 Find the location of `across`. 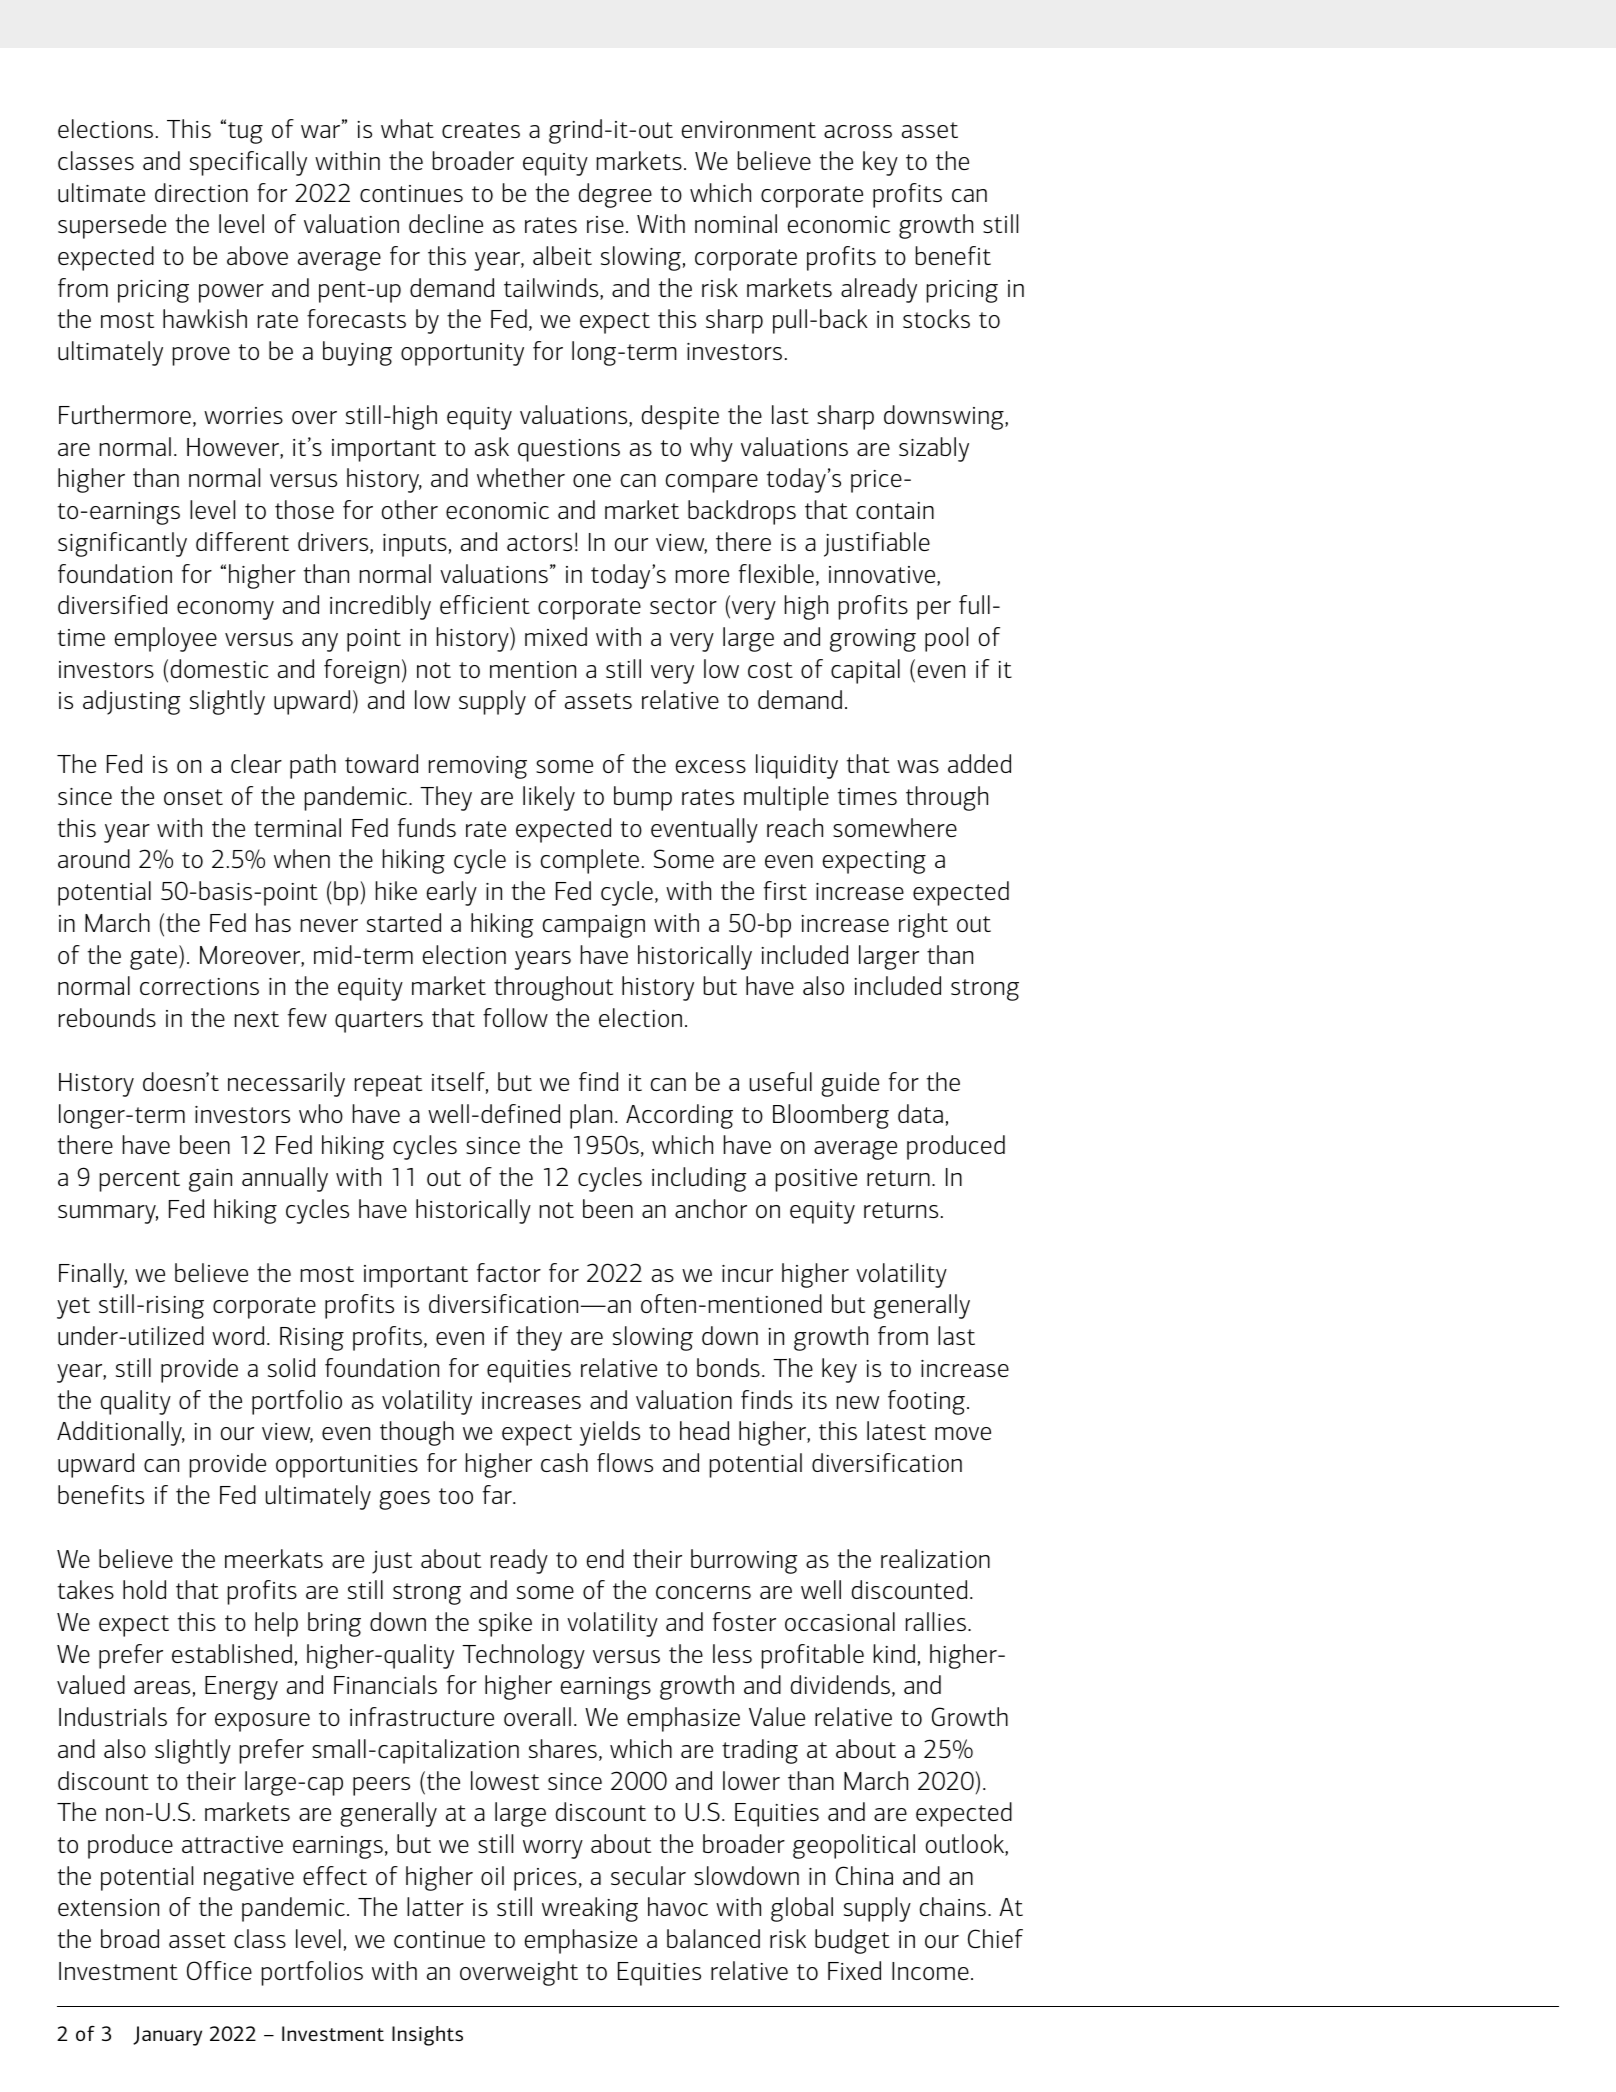

across is located at coordinates (858, 131).
